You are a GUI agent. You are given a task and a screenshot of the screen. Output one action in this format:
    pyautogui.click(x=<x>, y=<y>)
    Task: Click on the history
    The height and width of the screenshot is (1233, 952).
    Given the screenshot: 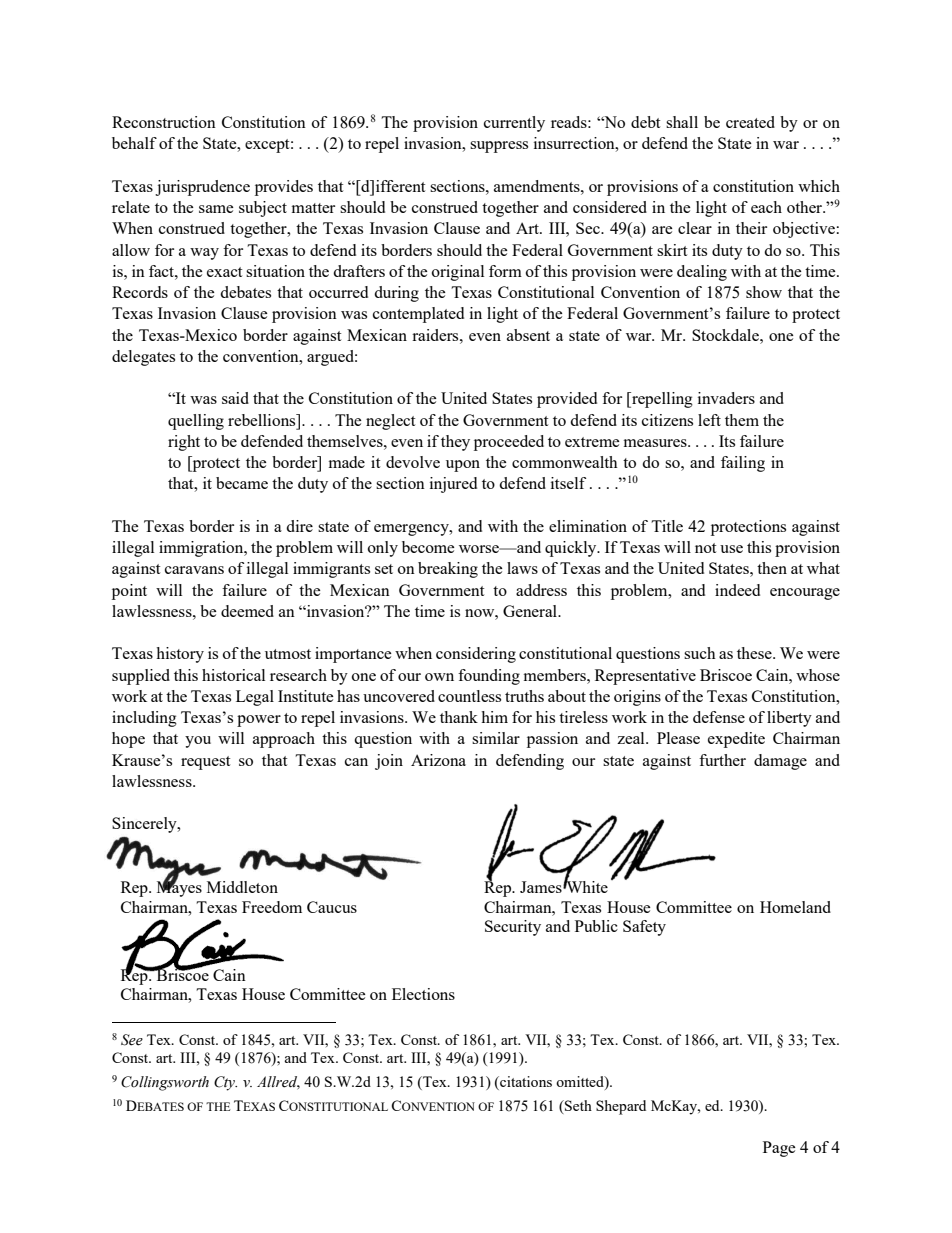 What is the action you would take?
    pyautogui.click(x=180, y=655)
